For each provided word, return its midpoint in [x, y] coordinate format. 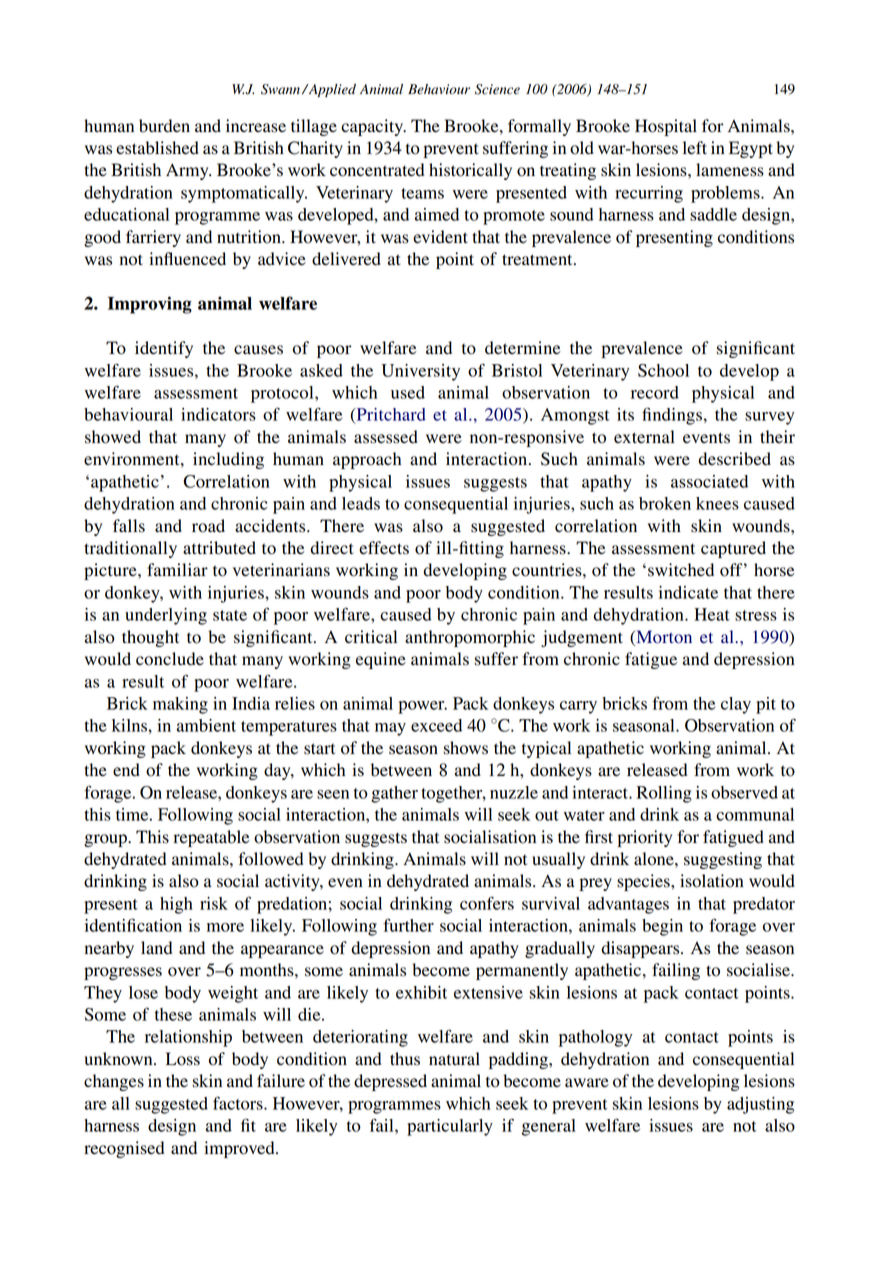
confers [487, 903]
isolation [712, 881]
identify [164, 349]
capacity [373, 127]
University [420, 372]
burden [164, 126]
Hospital [666, 127]
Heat [712, 614]
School [663, 370]
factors [239, 1103]
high [176, 905]
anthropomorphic [470, 638]
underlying [166, 616]
